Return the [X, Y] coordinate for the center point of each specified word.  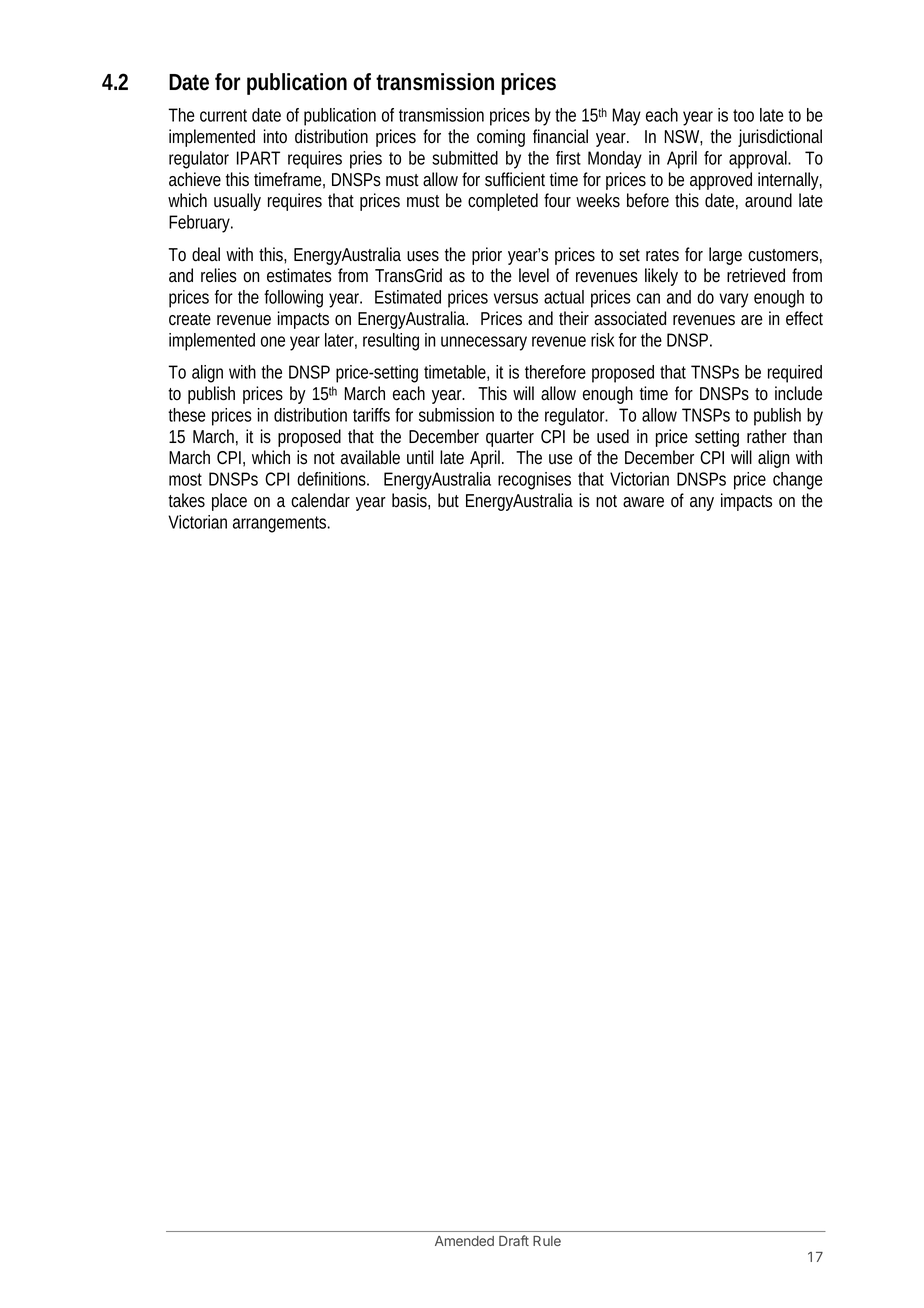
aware [643, 502]
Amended [464, 1241]
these [186, 415]
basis [411, 501]
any [702, 504]
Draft [514, 1240]
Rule [547, 1241]
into [275, 136]
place [229, 502]
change [797, 481]
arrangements [281, 524]
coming [501, 138]
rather [767, 436]
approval [759, 160]
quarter [510, 439]
